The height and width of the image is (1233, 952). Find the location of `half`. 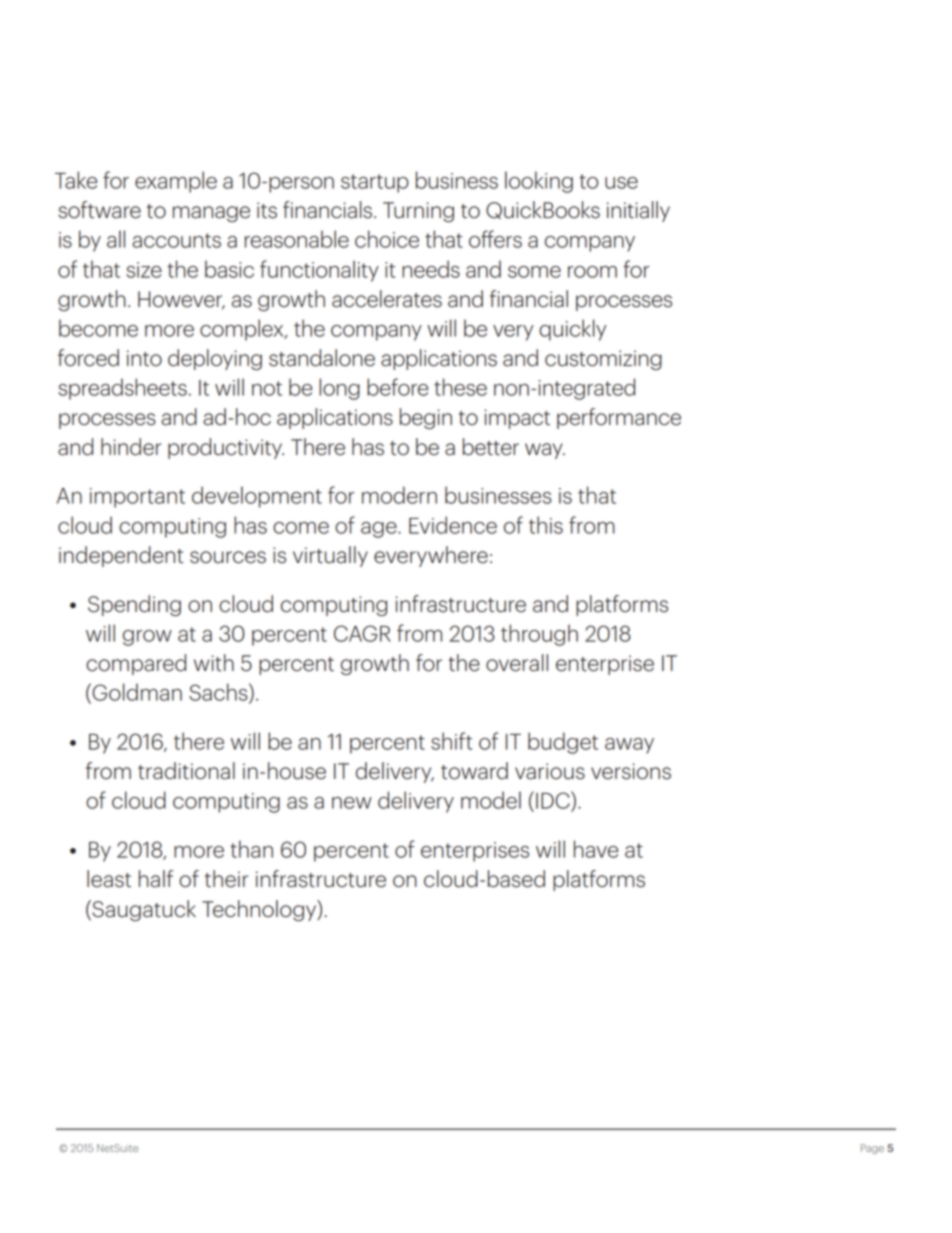

half is located at coordinates (156, 879).
